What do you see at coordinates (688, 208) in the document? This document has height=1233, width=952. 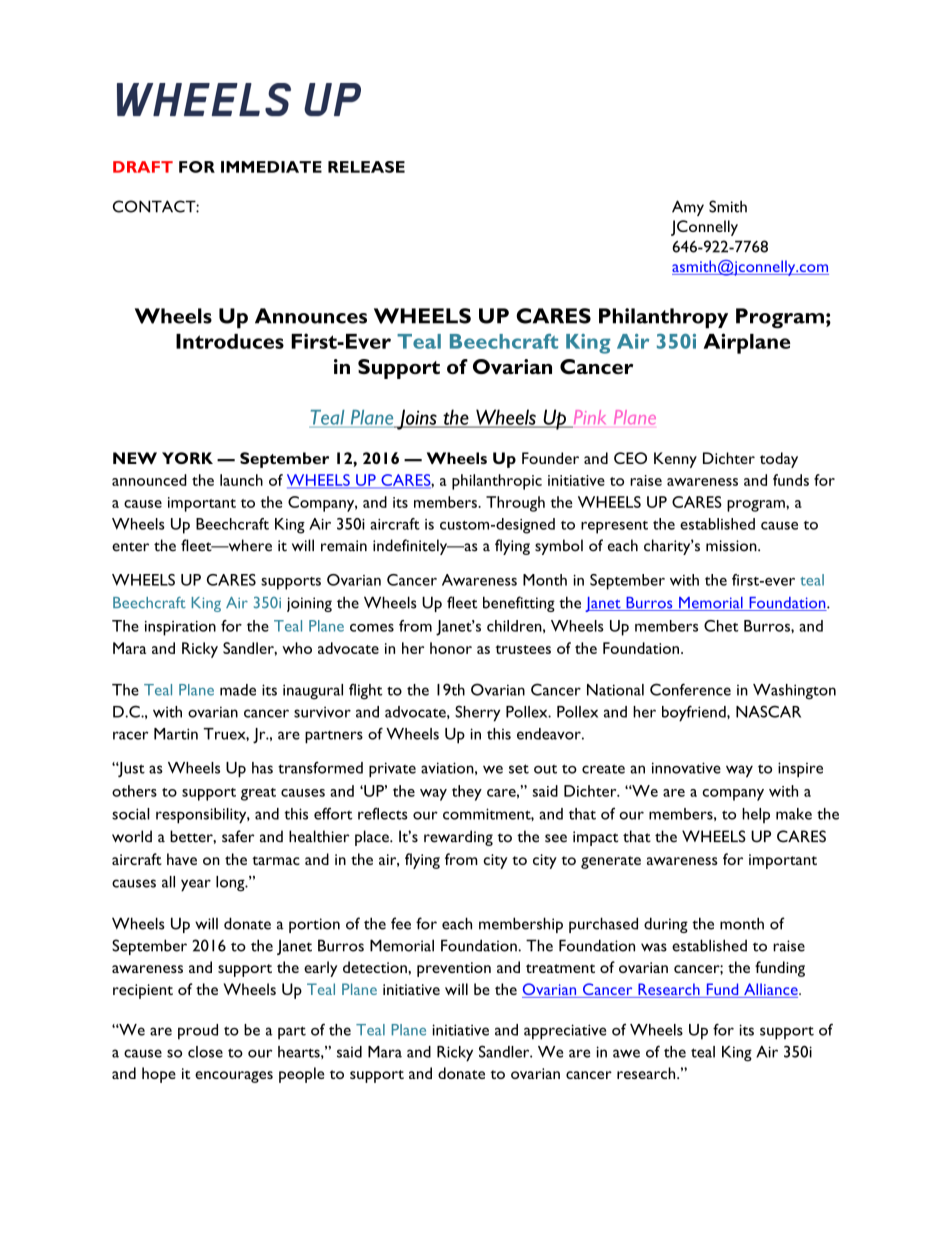 I see `Amy` at bounding box center [688, 208].
